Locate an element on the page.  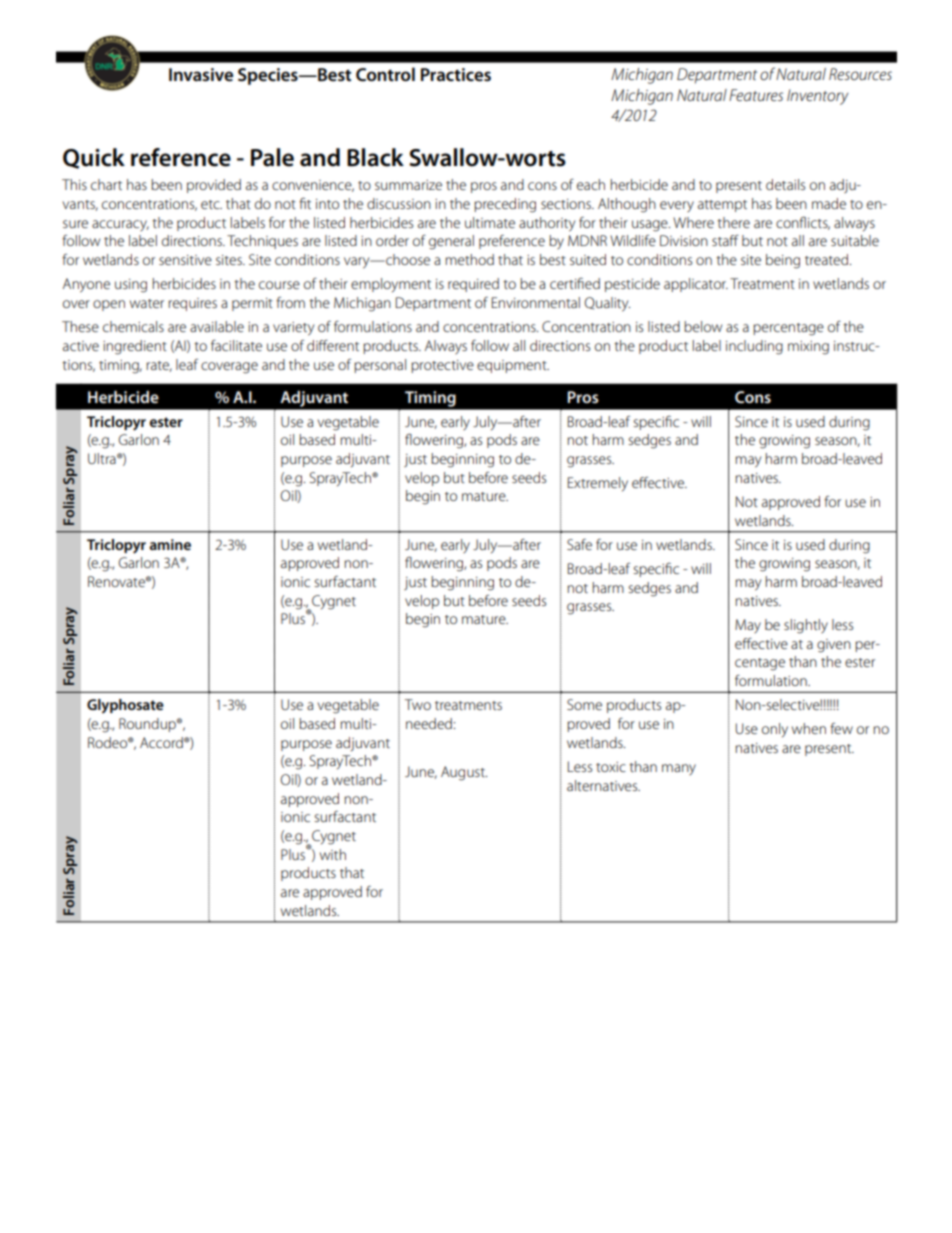
many is located at coordinates (679, 769).
